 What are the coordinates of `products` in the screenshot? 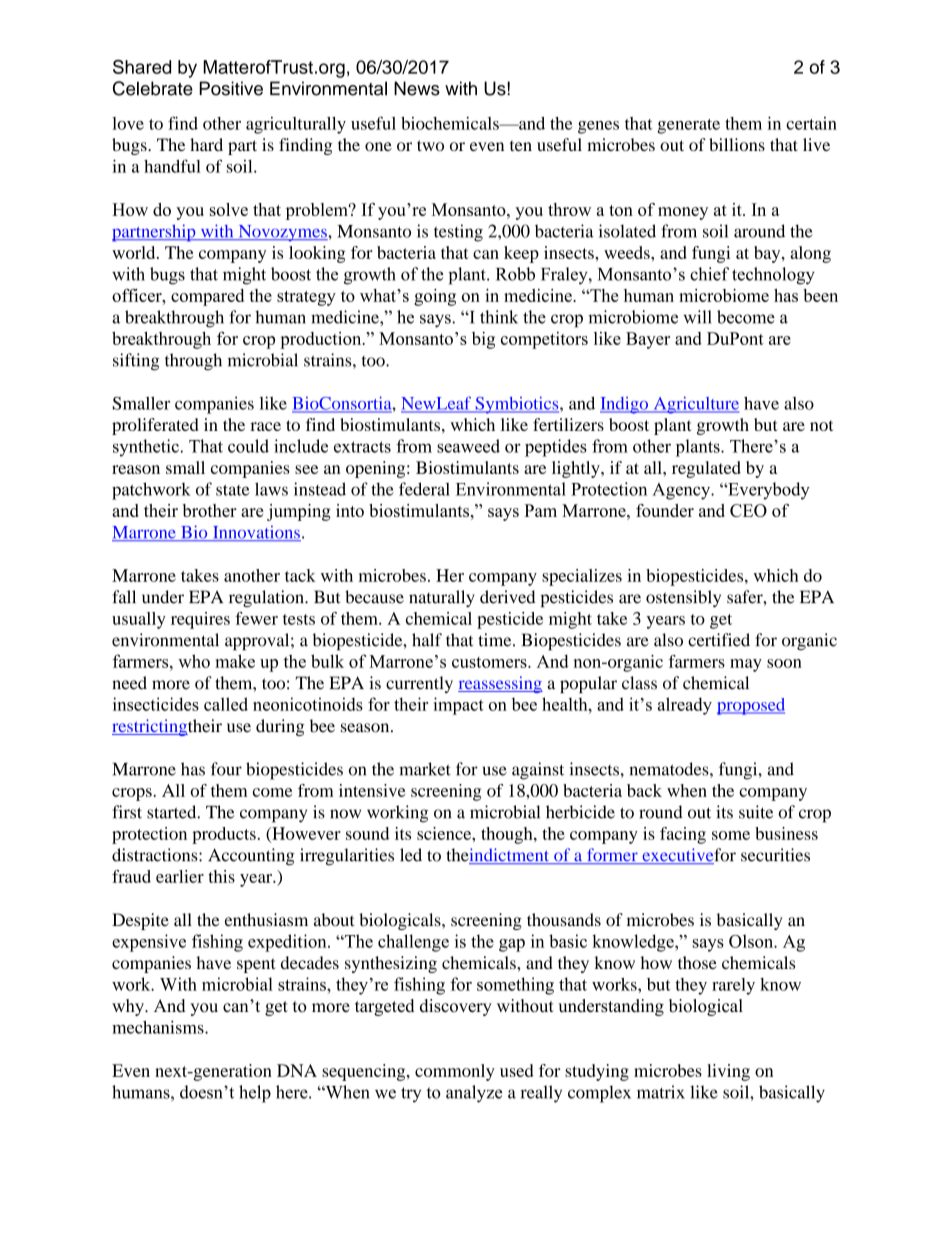 It's located at (224, 835).
